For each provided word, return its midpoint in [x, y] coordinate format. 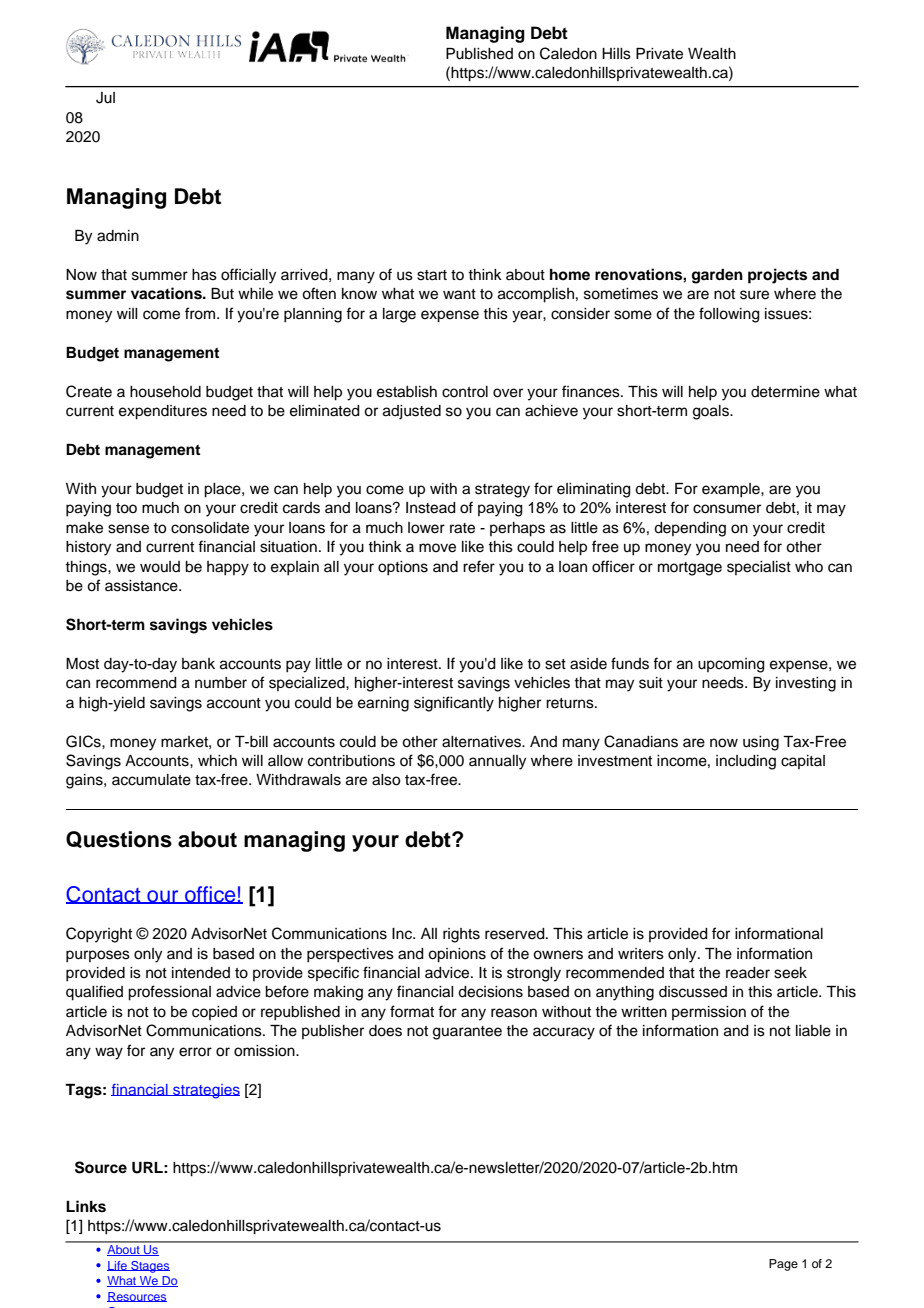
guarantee [467, 1033]
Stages [149, 1267]
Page [783, 1265]
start [432, 275]
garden [717, 276]
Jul [105, 98]
